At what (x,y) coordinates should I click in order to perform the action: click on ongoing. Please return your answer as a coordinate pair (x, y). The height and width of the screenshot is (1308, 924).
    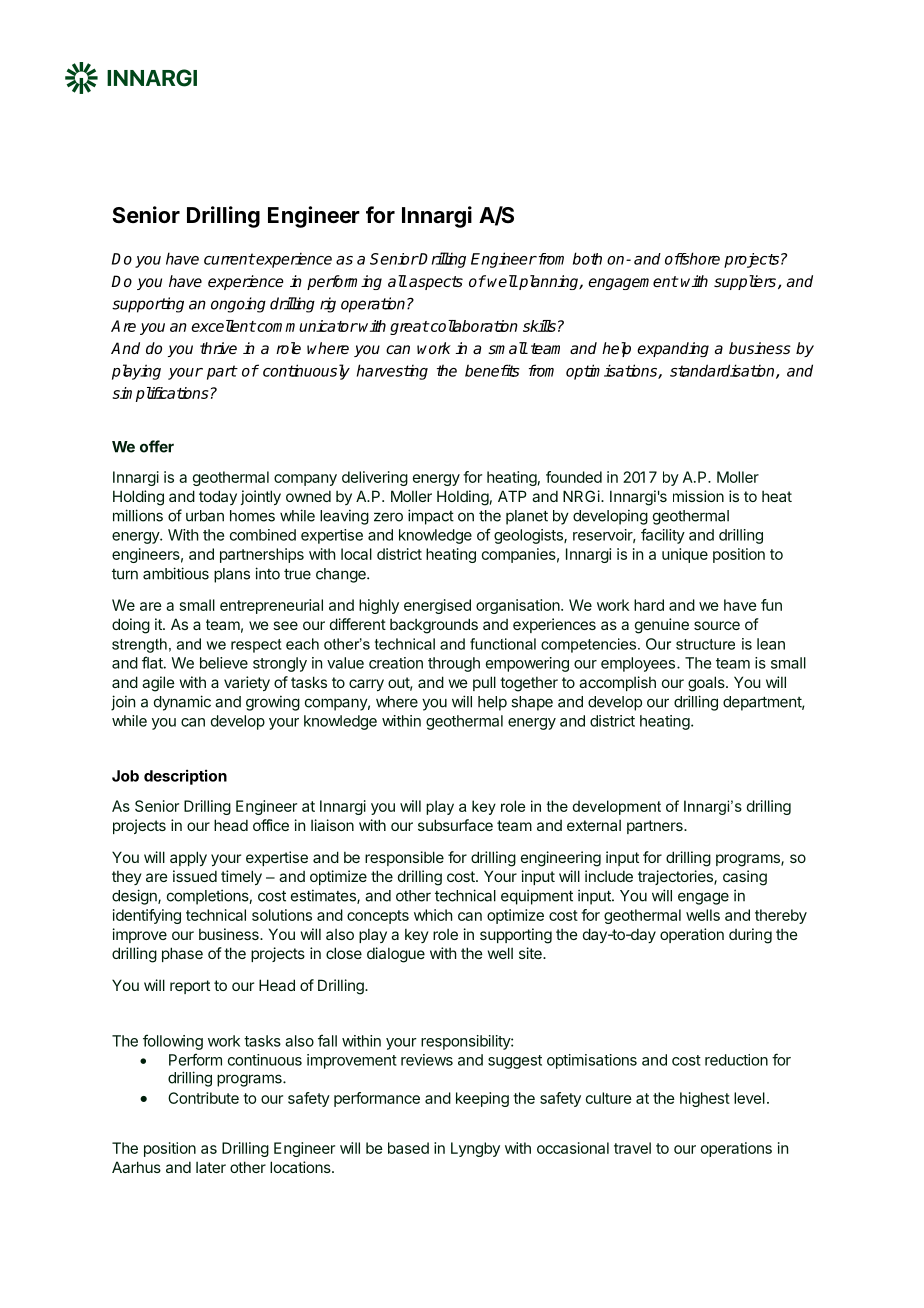
    Looking at the image, I should click on (238, 305).
